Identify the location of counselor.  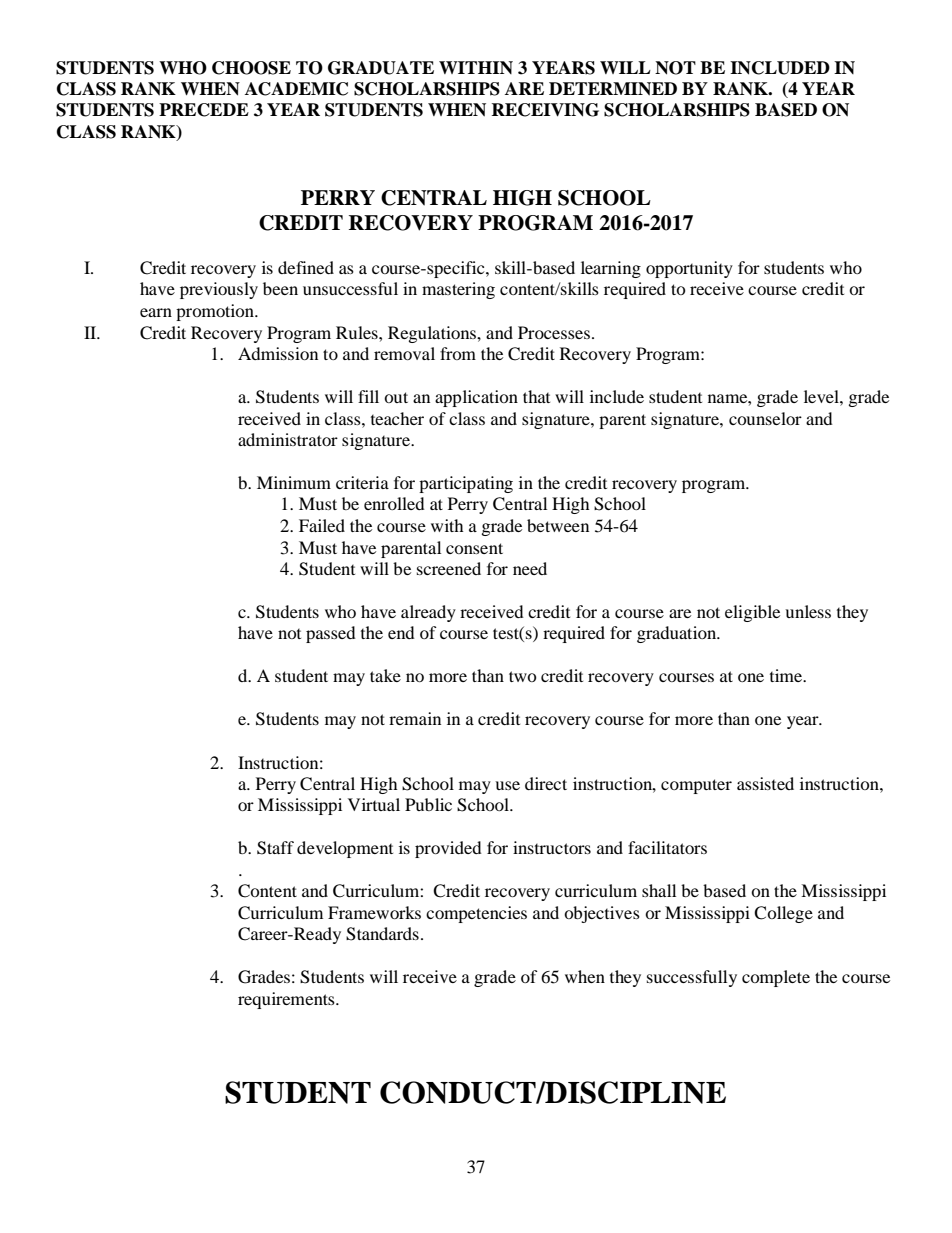
(765, 418).
